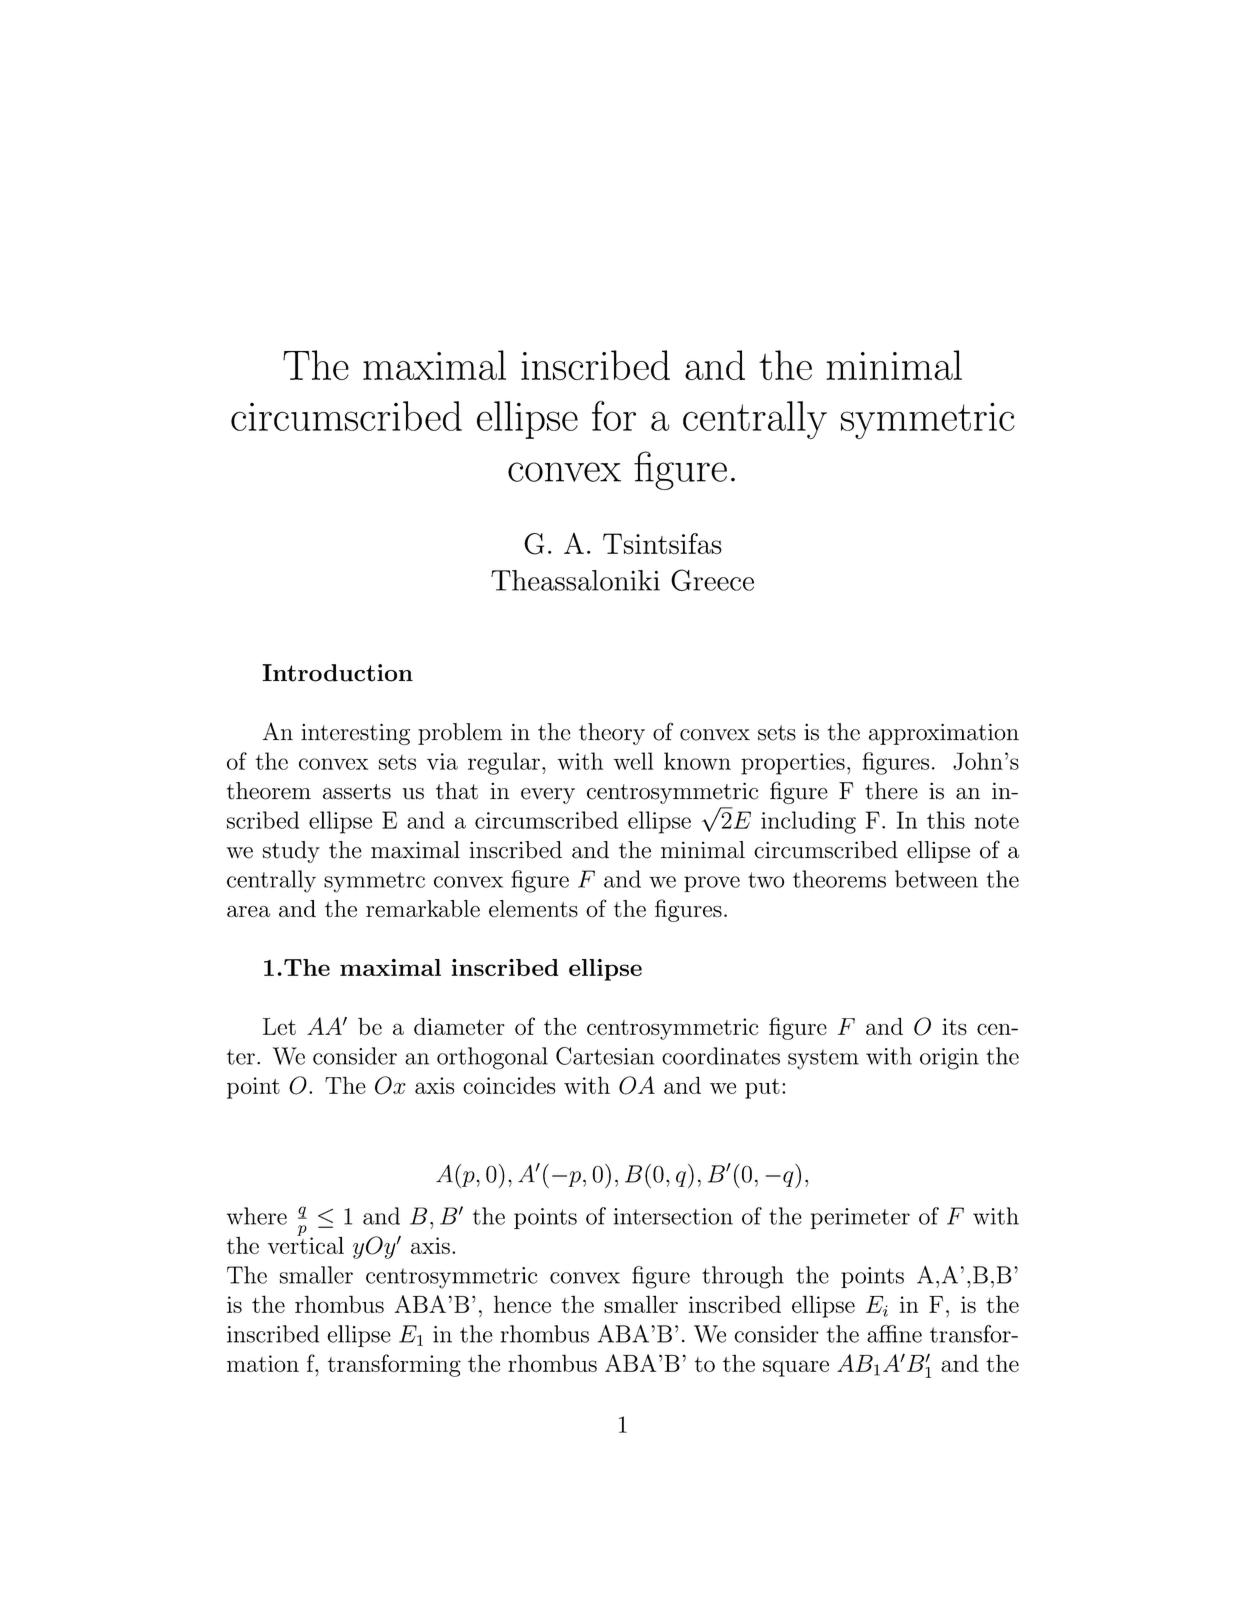 Image resolution: width=1249 pixels, height=1616 pixels. I want to click on between, so click(936, 879).
